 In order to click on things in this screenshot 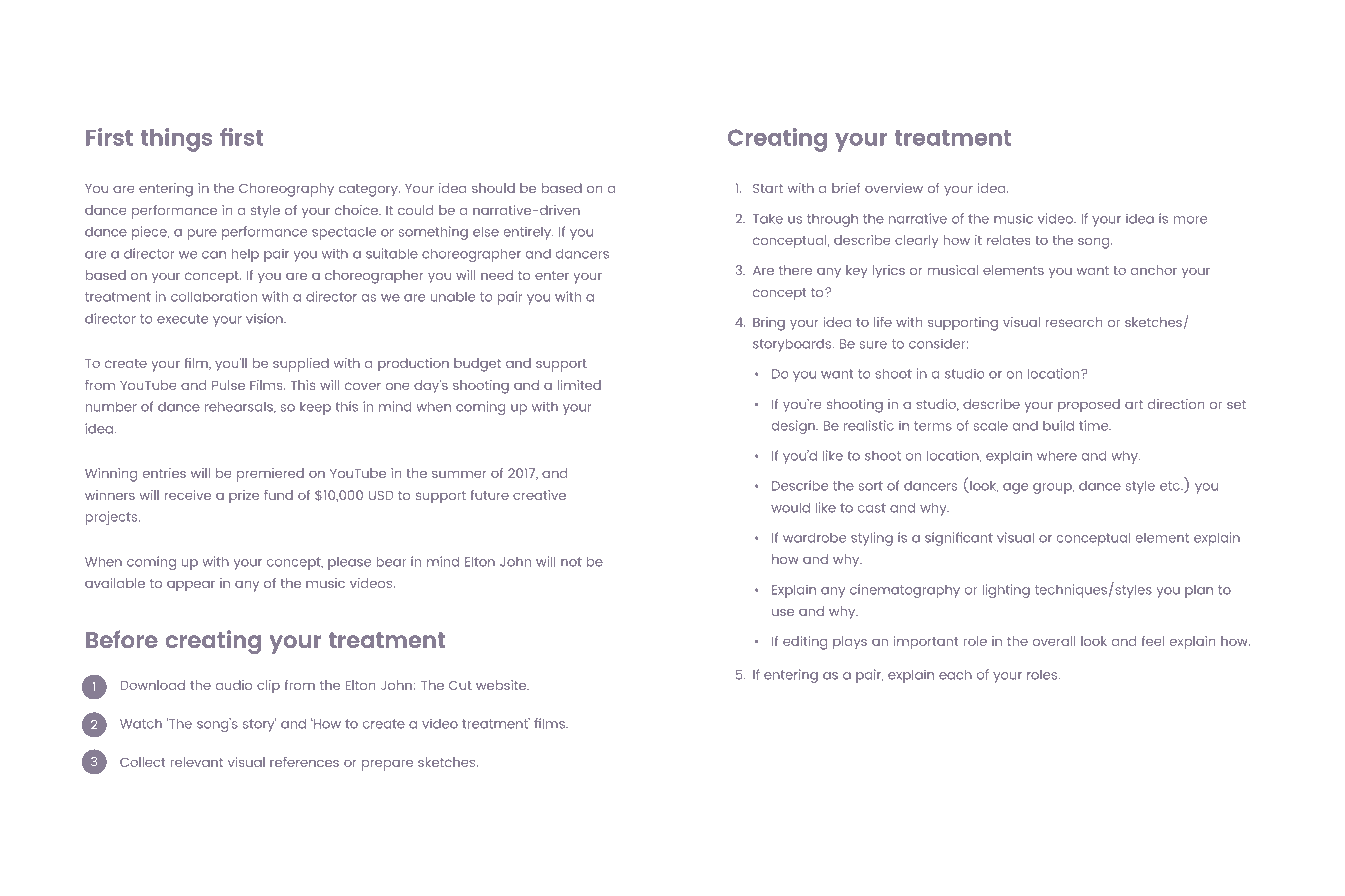, I will do `click(176, 140)`.
